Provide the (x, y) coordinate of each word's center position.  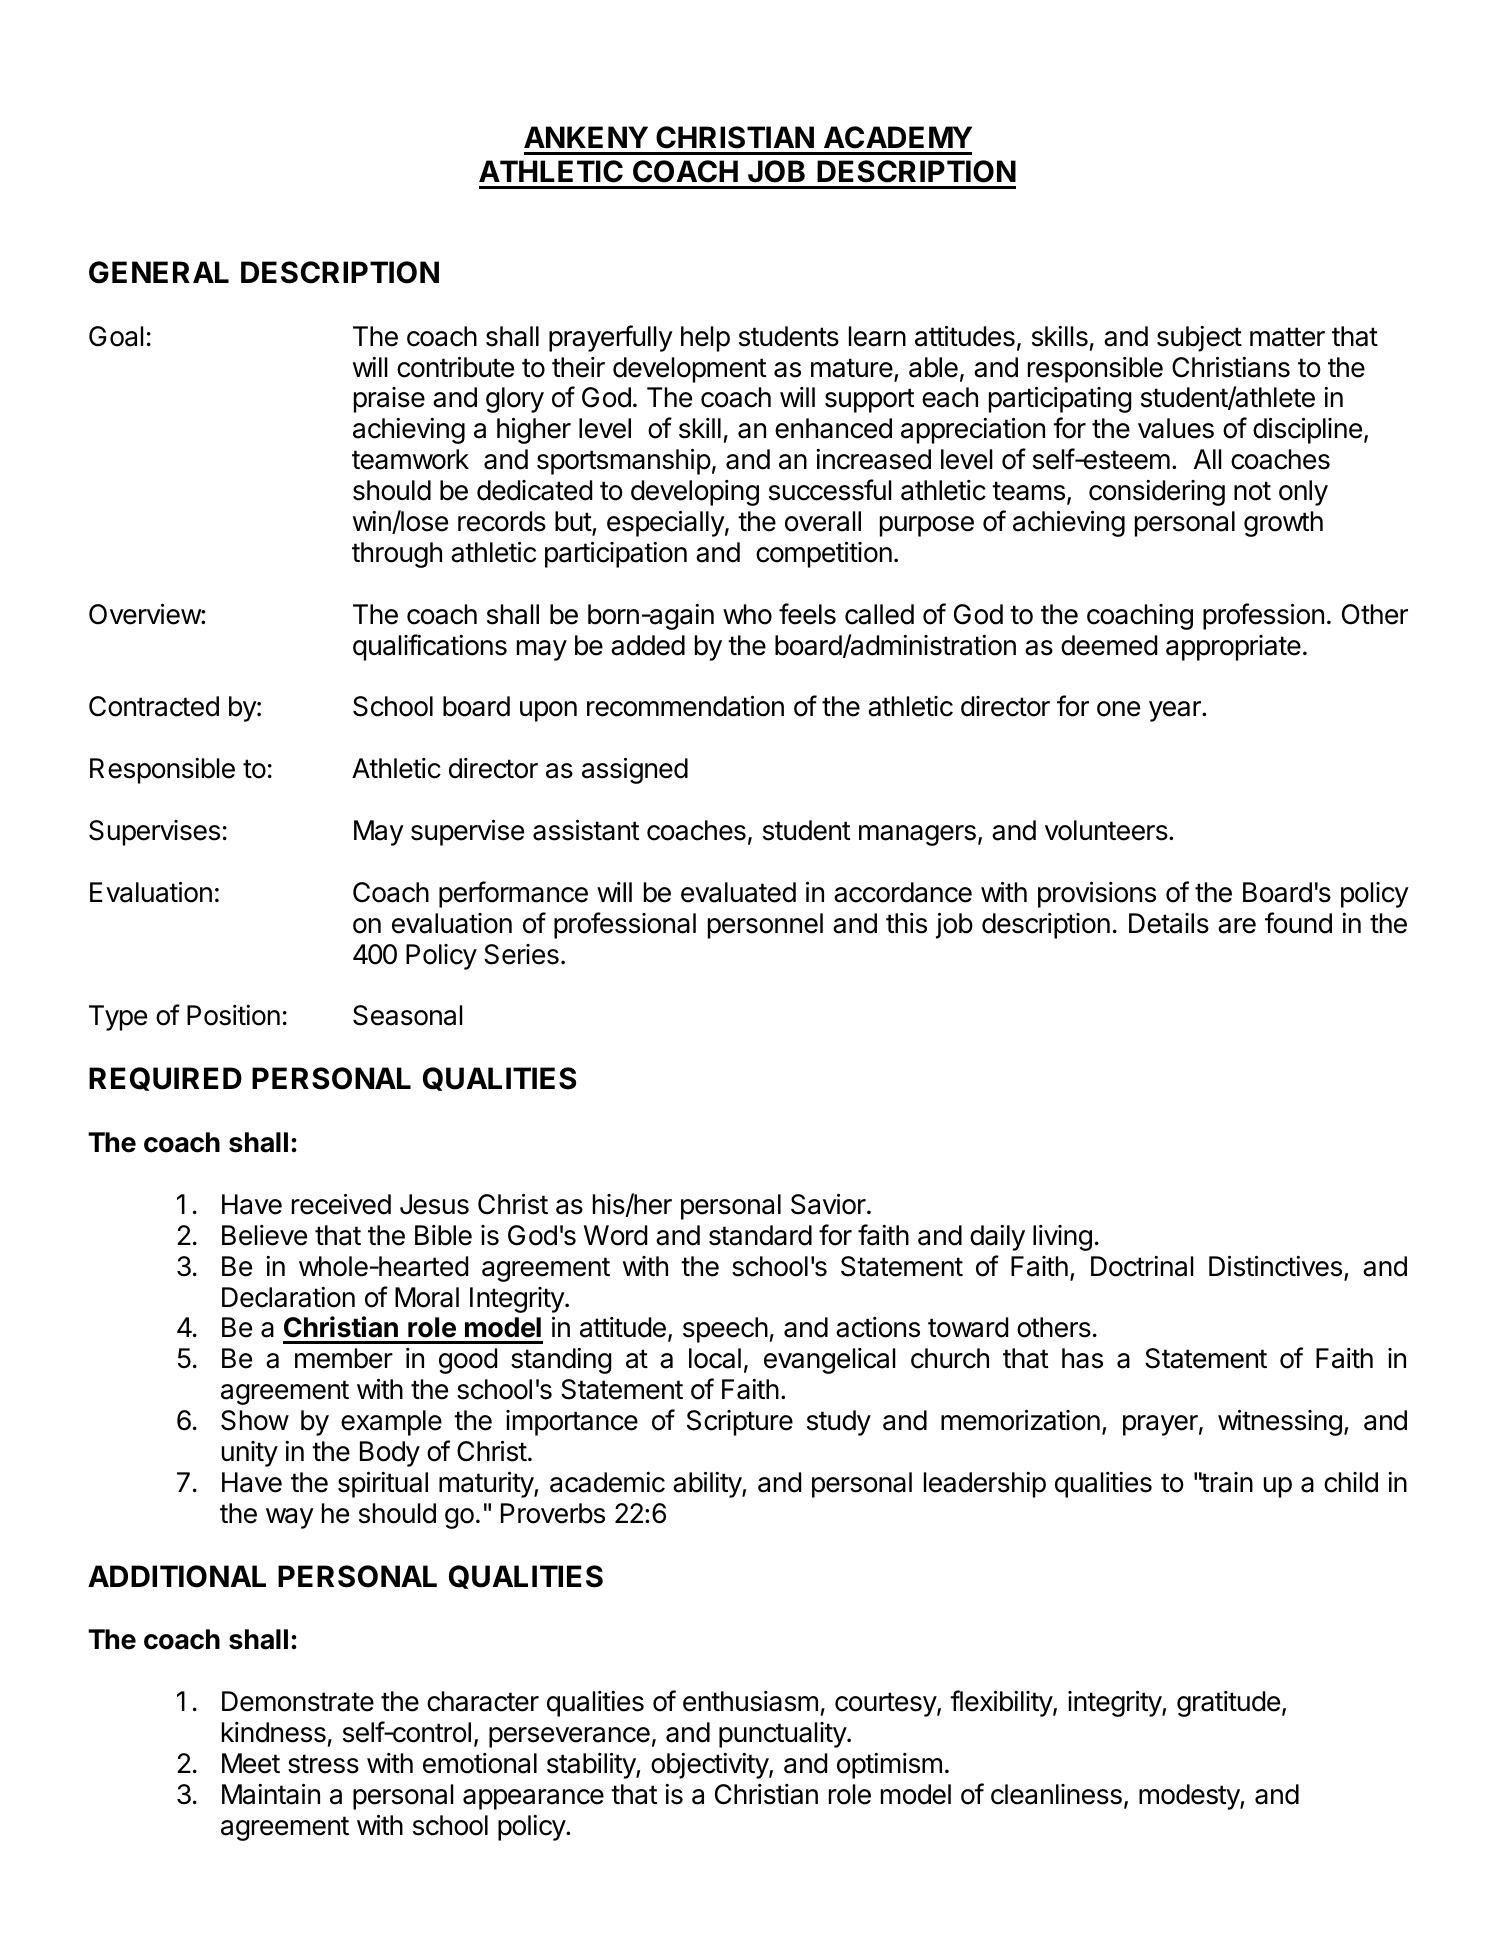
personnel (765, 926)
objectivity (710, 1766)
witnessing (1280, 1423)
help (705, 339)
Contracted (154, 706)
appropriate (1233, 648)
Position (233, 1015)
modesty (1190, 1797)
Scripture (740, 1423)
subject (1199, 339)
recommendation (685, 706)
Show (255, 1420)
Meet (251, 1763)
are (1237, 926)
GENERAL (159, 272)
